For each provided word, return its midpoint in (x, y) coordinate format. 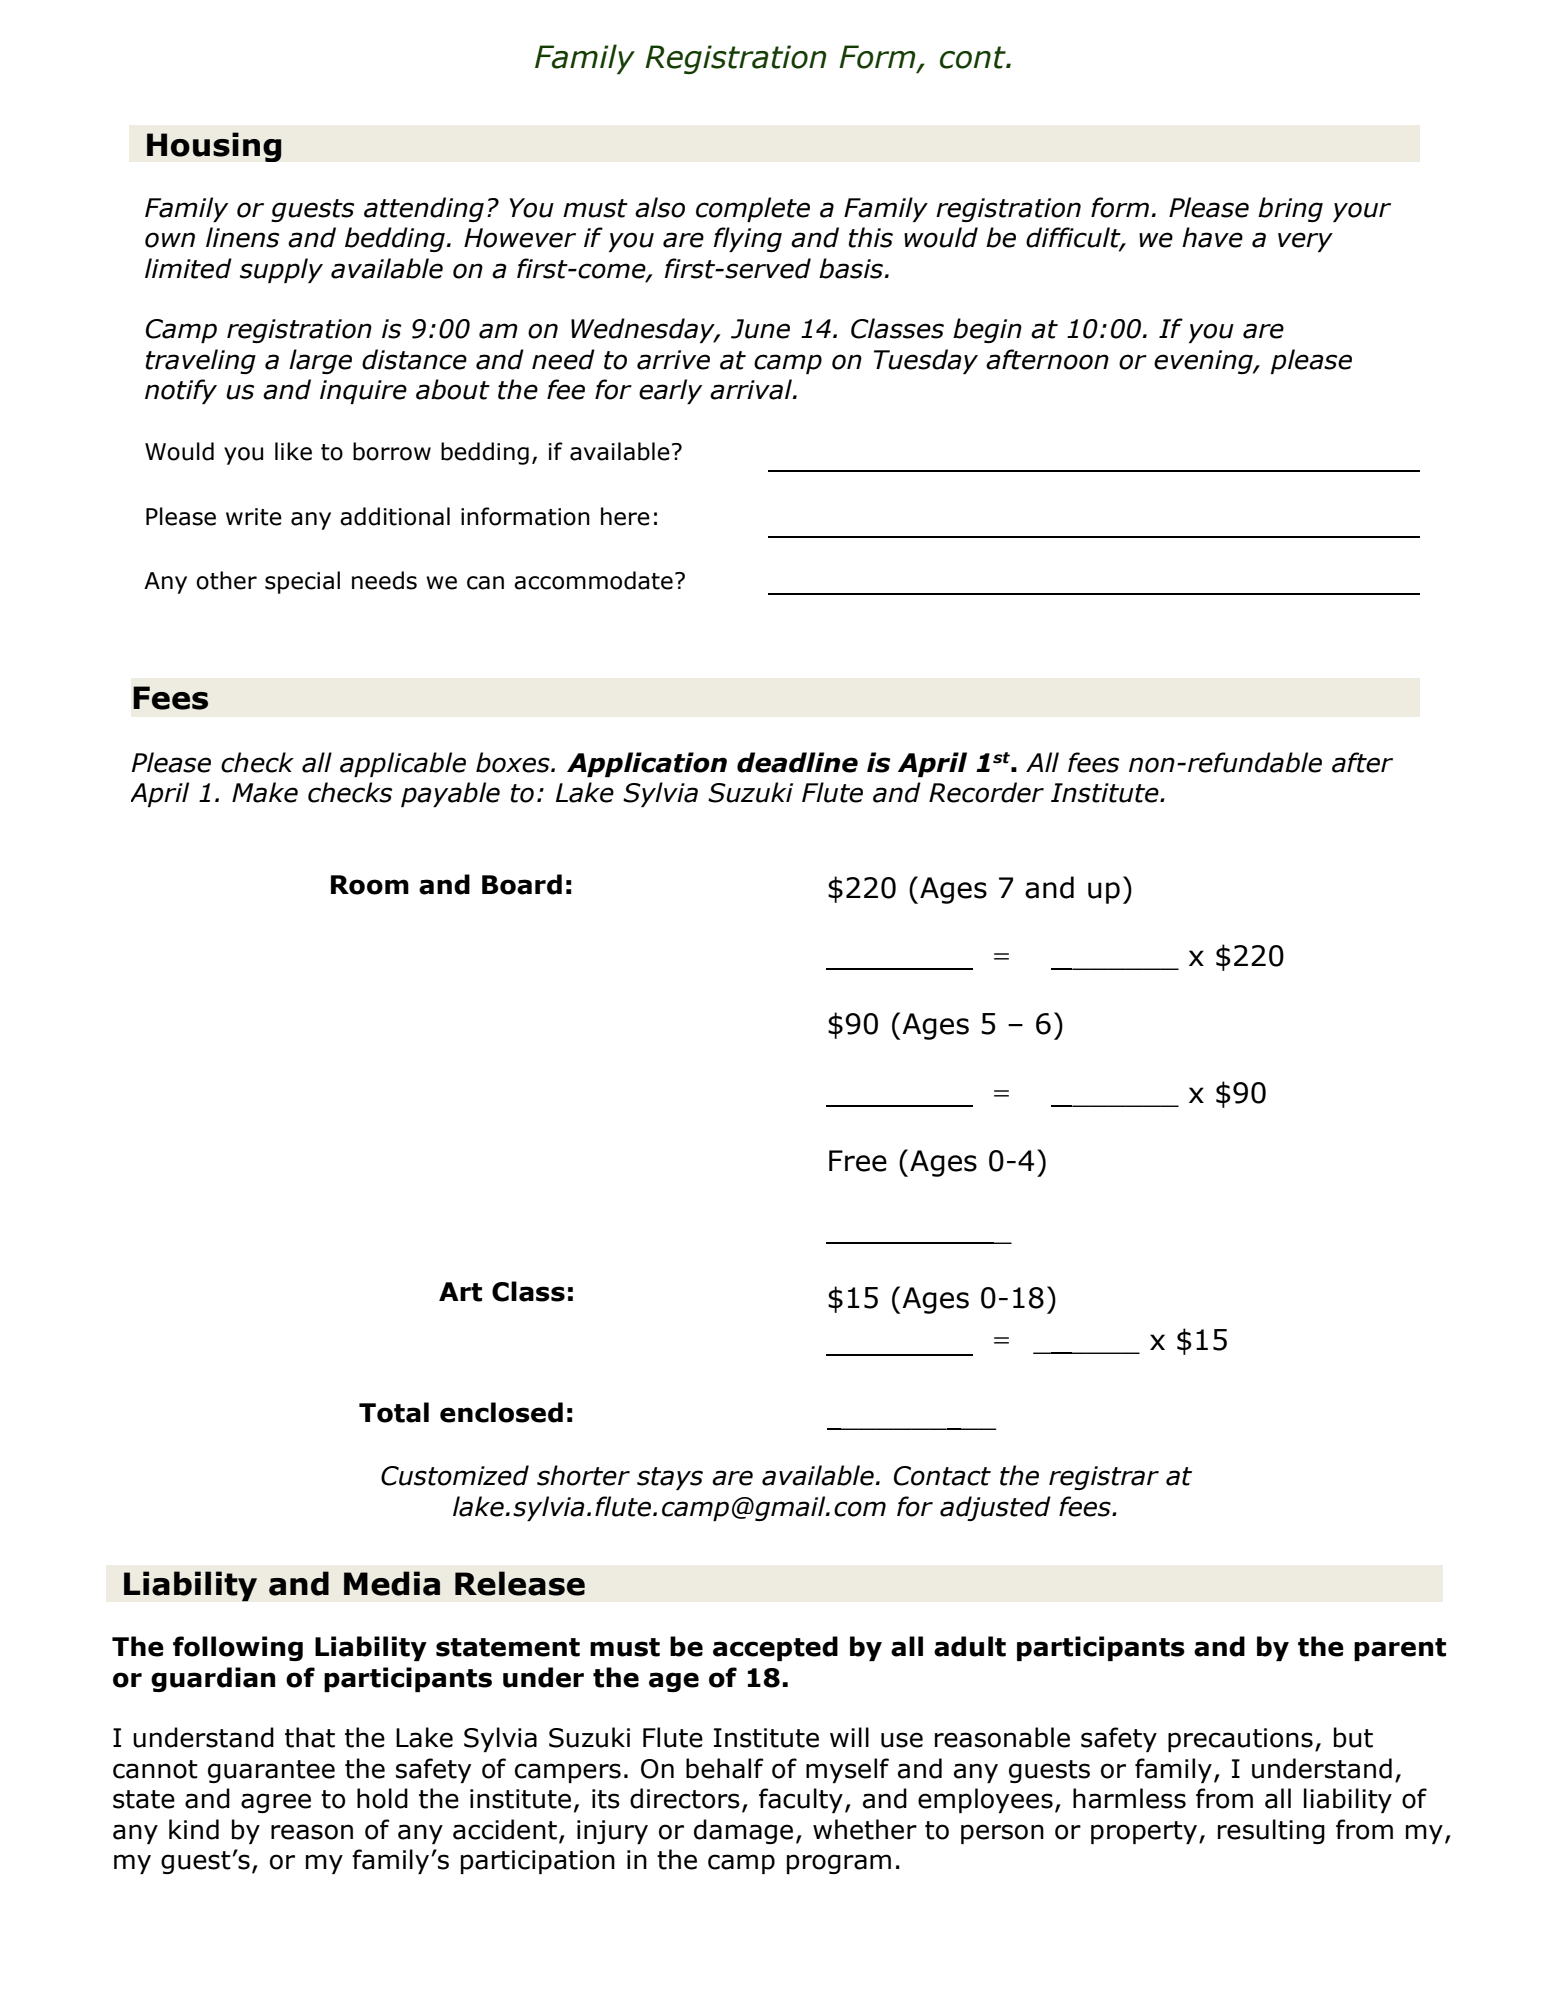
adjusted (995, 1508)
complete (753, 209)
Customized (455, 1475)
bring (1290, 209)
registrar (1104, 1478)
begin (987, 330)
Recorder (986, 792)
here (625, 516)
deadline (797, 762)
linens (242, 237)
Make (265, 792)
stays (670, 1478)
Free (858, 1161)
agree (276, 1803)
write (254, 517)
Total (394, 1412)
